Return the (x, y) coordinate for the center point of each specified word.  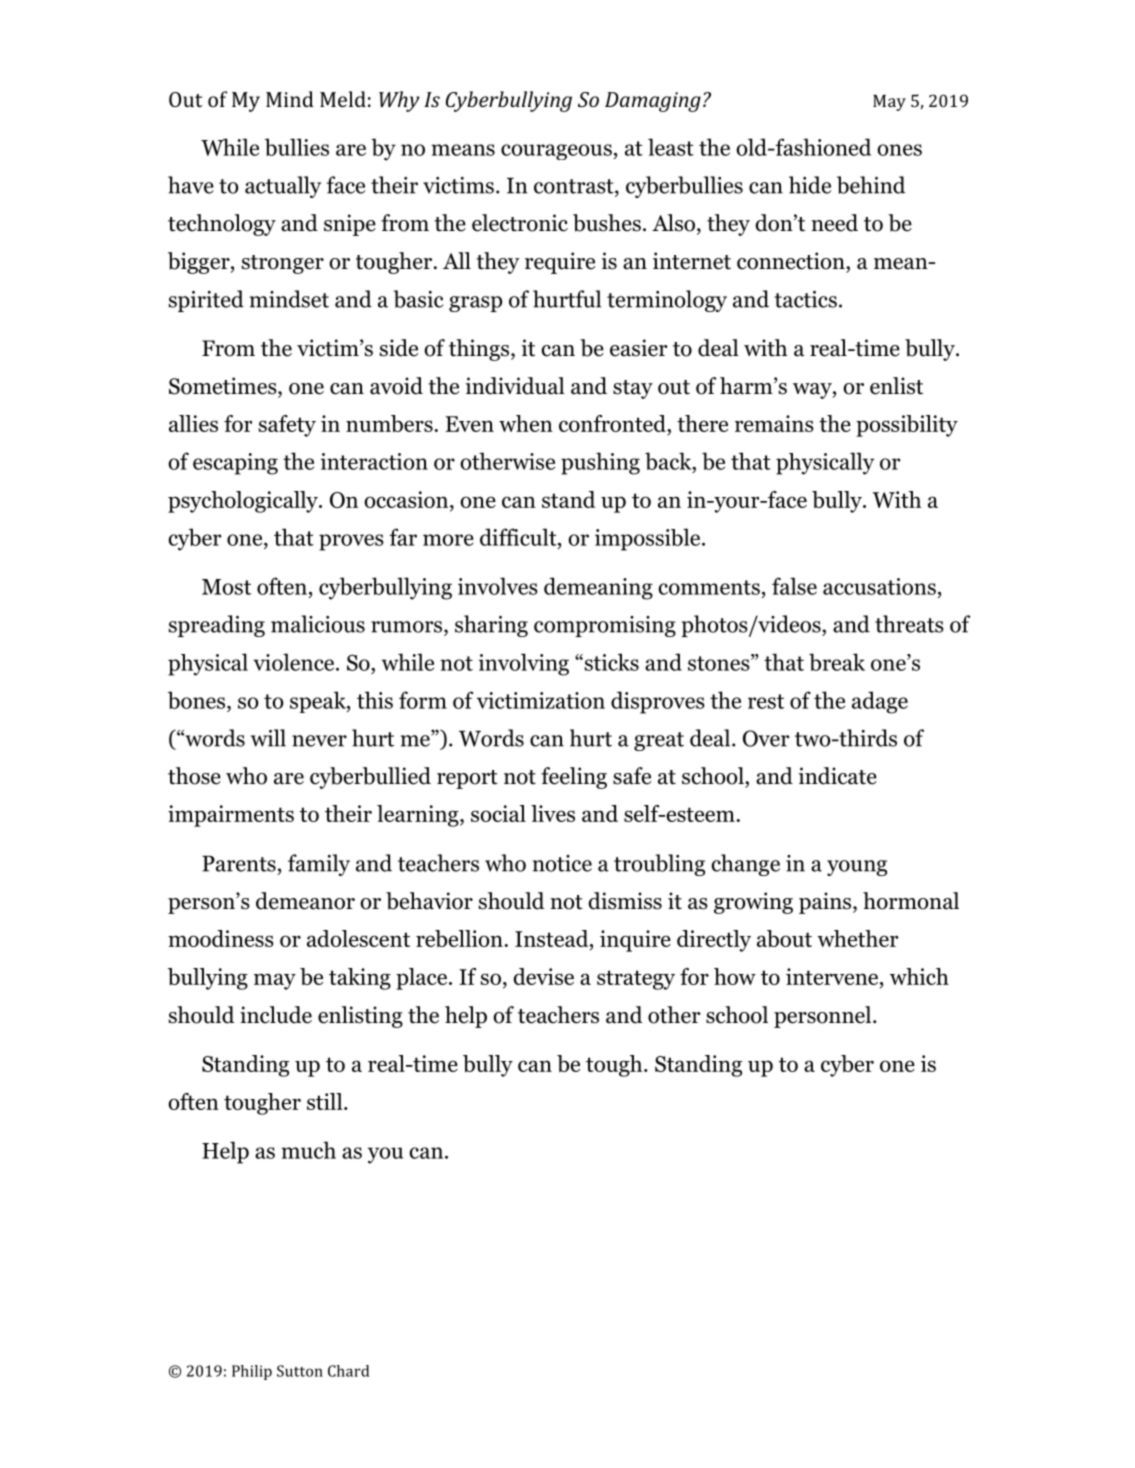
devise (543, 976)
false (794, 586)
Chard (348, 1371)
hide (810, 185)
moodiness (221, 938)
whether (858, 938)
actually (283, 187)
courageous (557, 152)
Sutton (300, 1371)
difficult (519, 537)
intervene (833, 976)
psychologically (244, 502)
